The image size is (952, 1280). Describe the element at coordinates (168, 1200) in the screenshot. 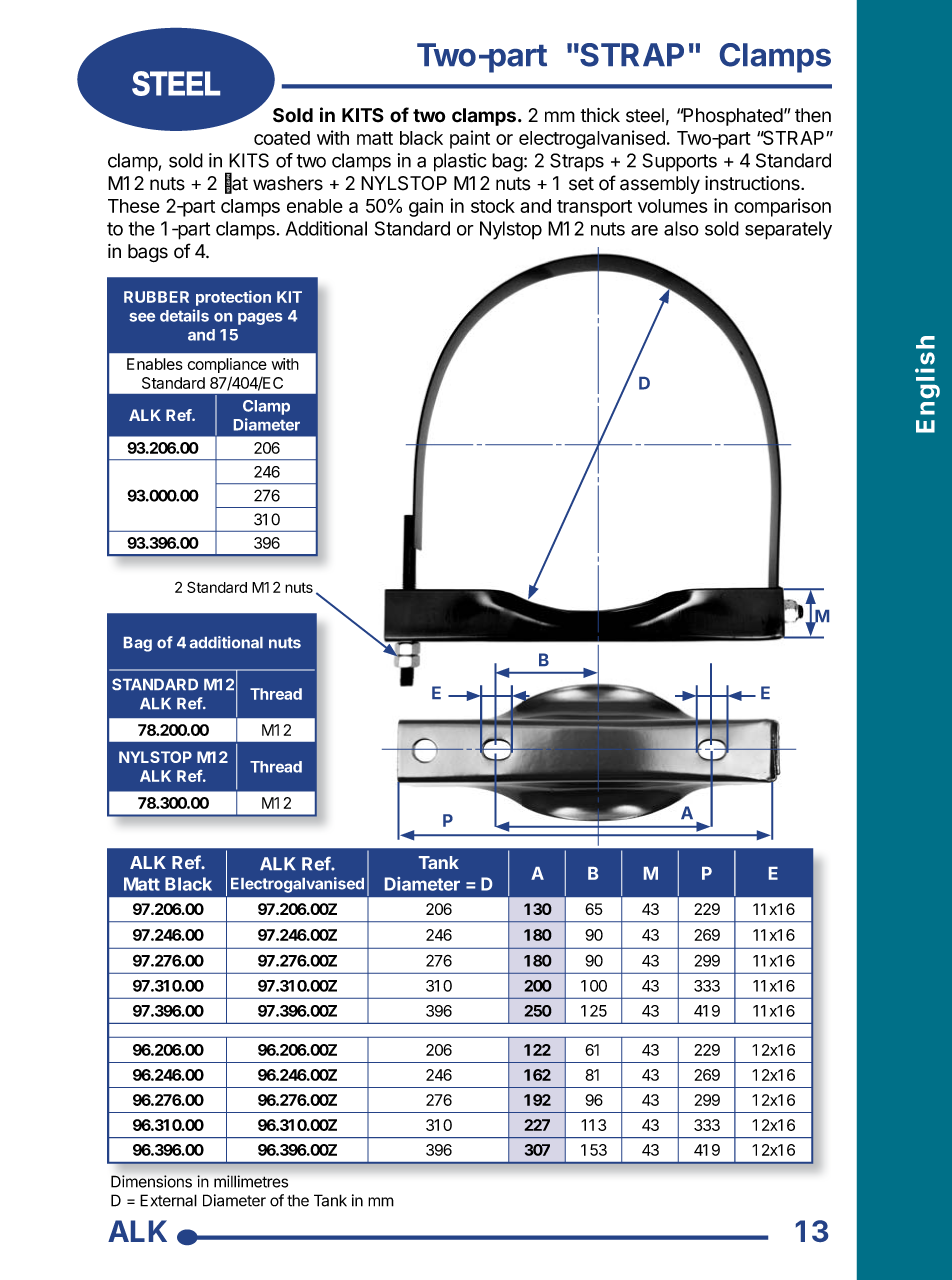

I see `External` at that location.
